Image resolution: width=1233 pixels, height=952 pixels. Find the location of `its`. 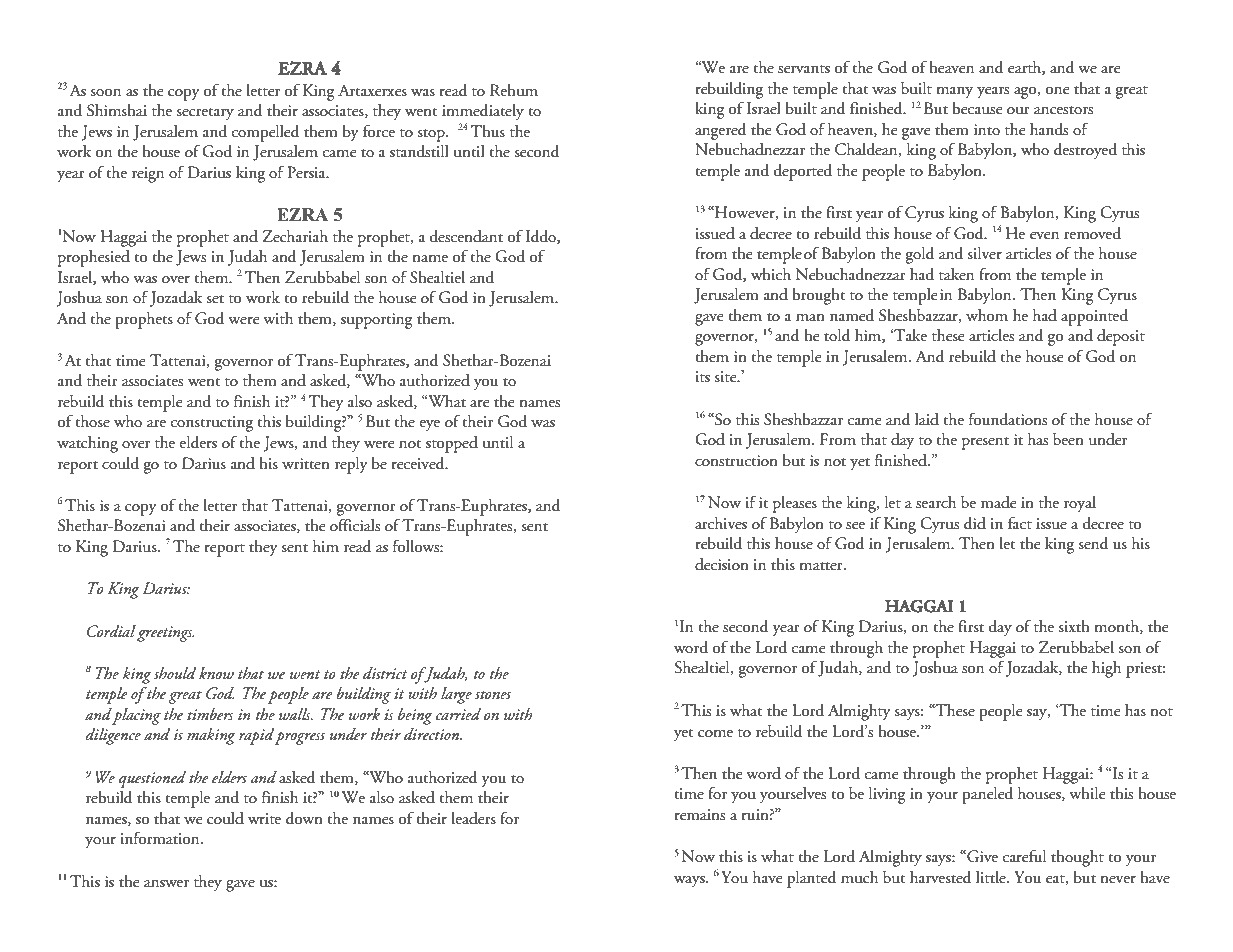

its is located at coordinates (703, 377).
